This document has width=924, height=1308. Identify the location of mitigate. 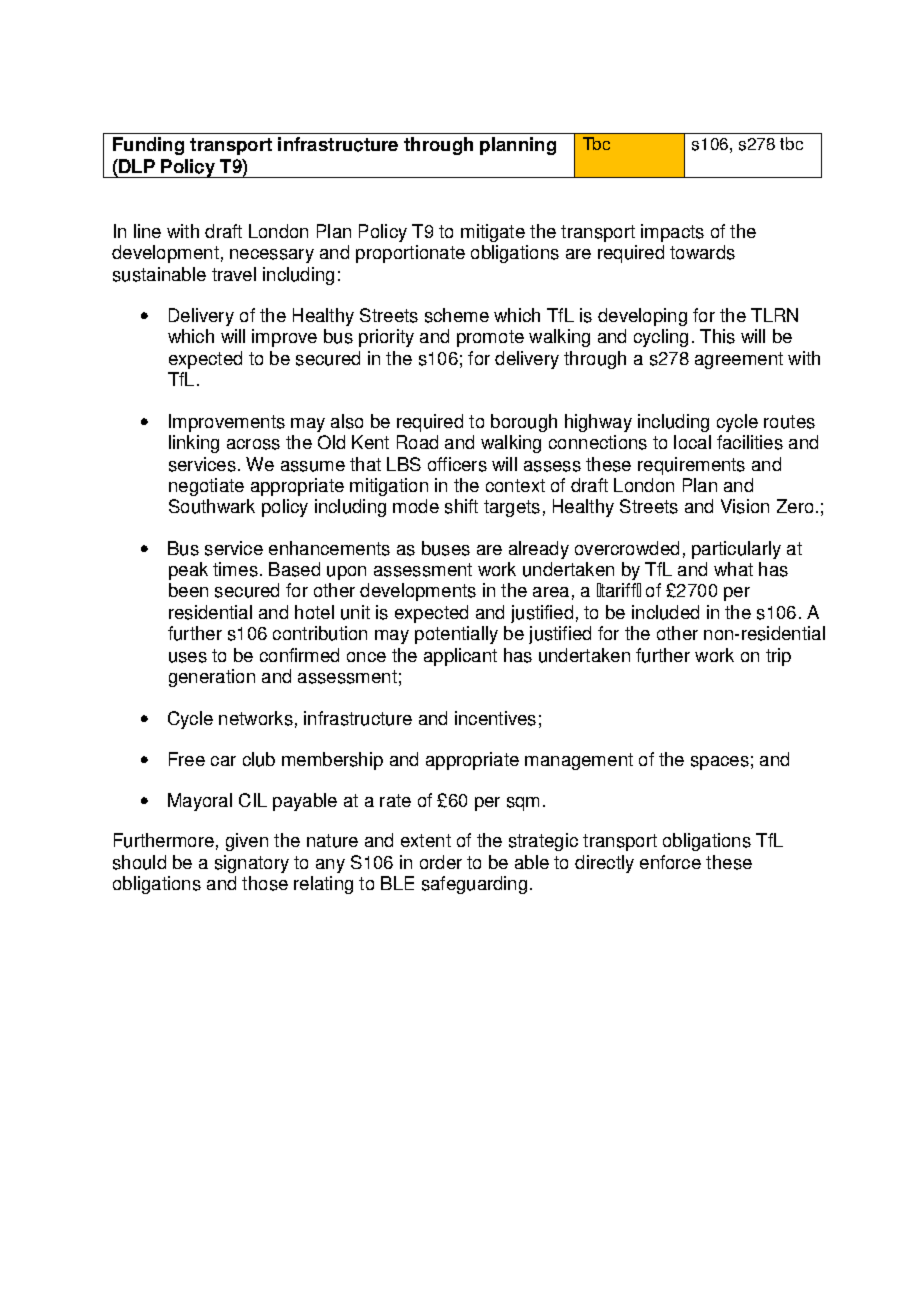
(493, 233).
